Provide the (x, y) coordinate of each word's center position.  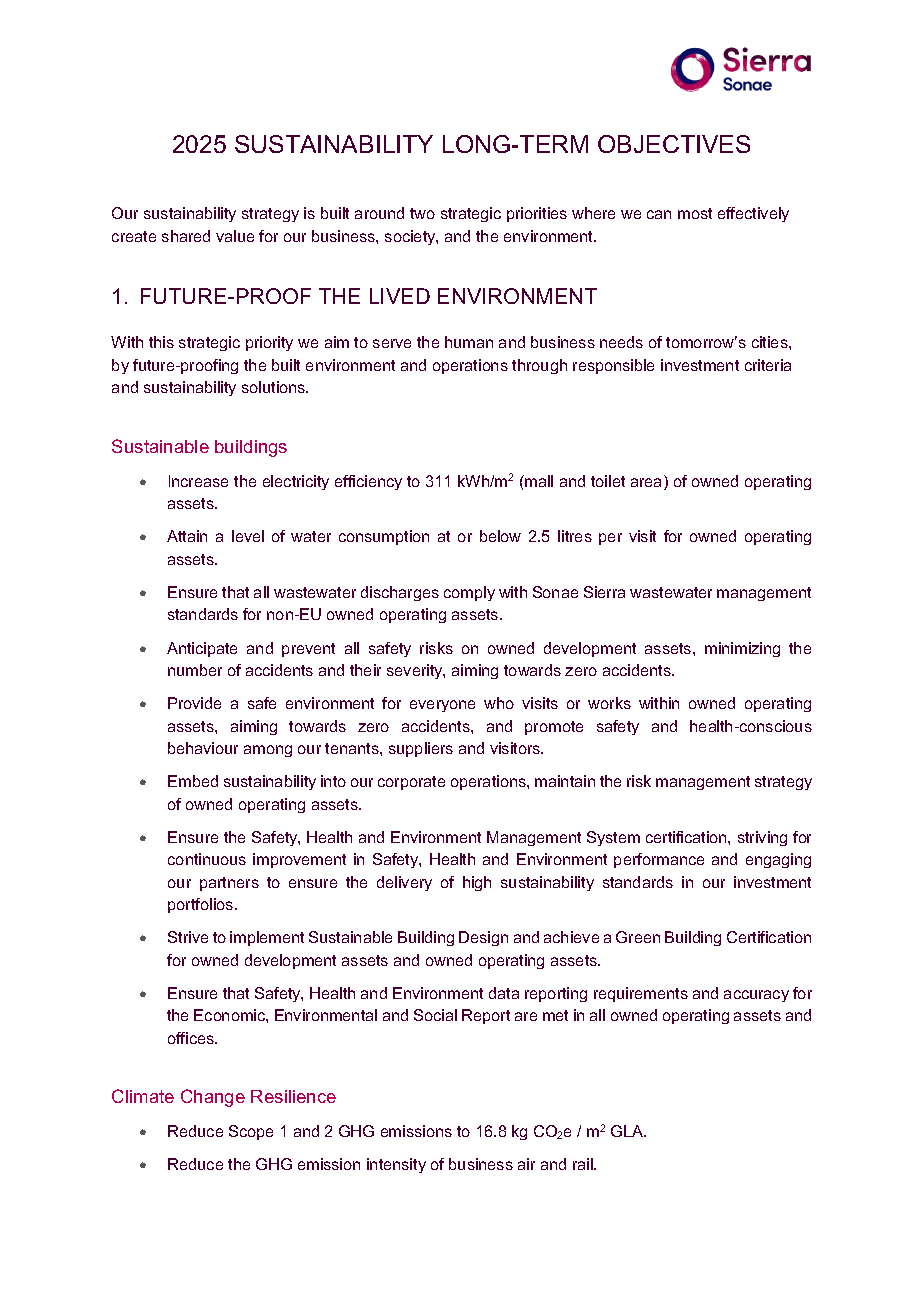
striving (762, 838)
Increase (198, 481)
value (235, 236)
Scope (251, 1132)
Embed (193, 781)
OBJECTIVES (674, 144)
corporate (411, 783)
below (500, 536)
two (422, 213)
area (648, 484)
